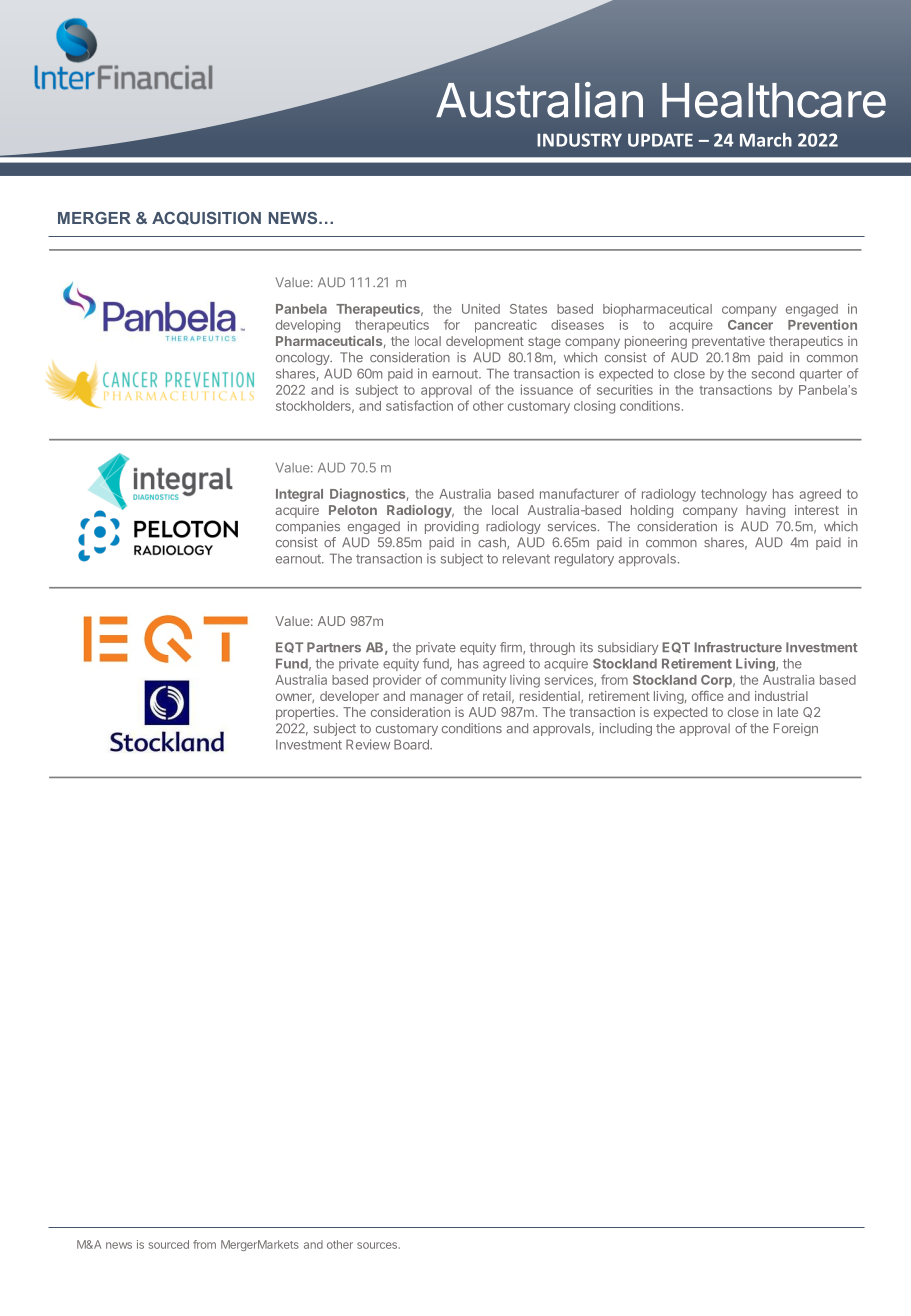  Describe the element at coordinates (579, 140) in the document. I see `INDUSTRY` at that location.
